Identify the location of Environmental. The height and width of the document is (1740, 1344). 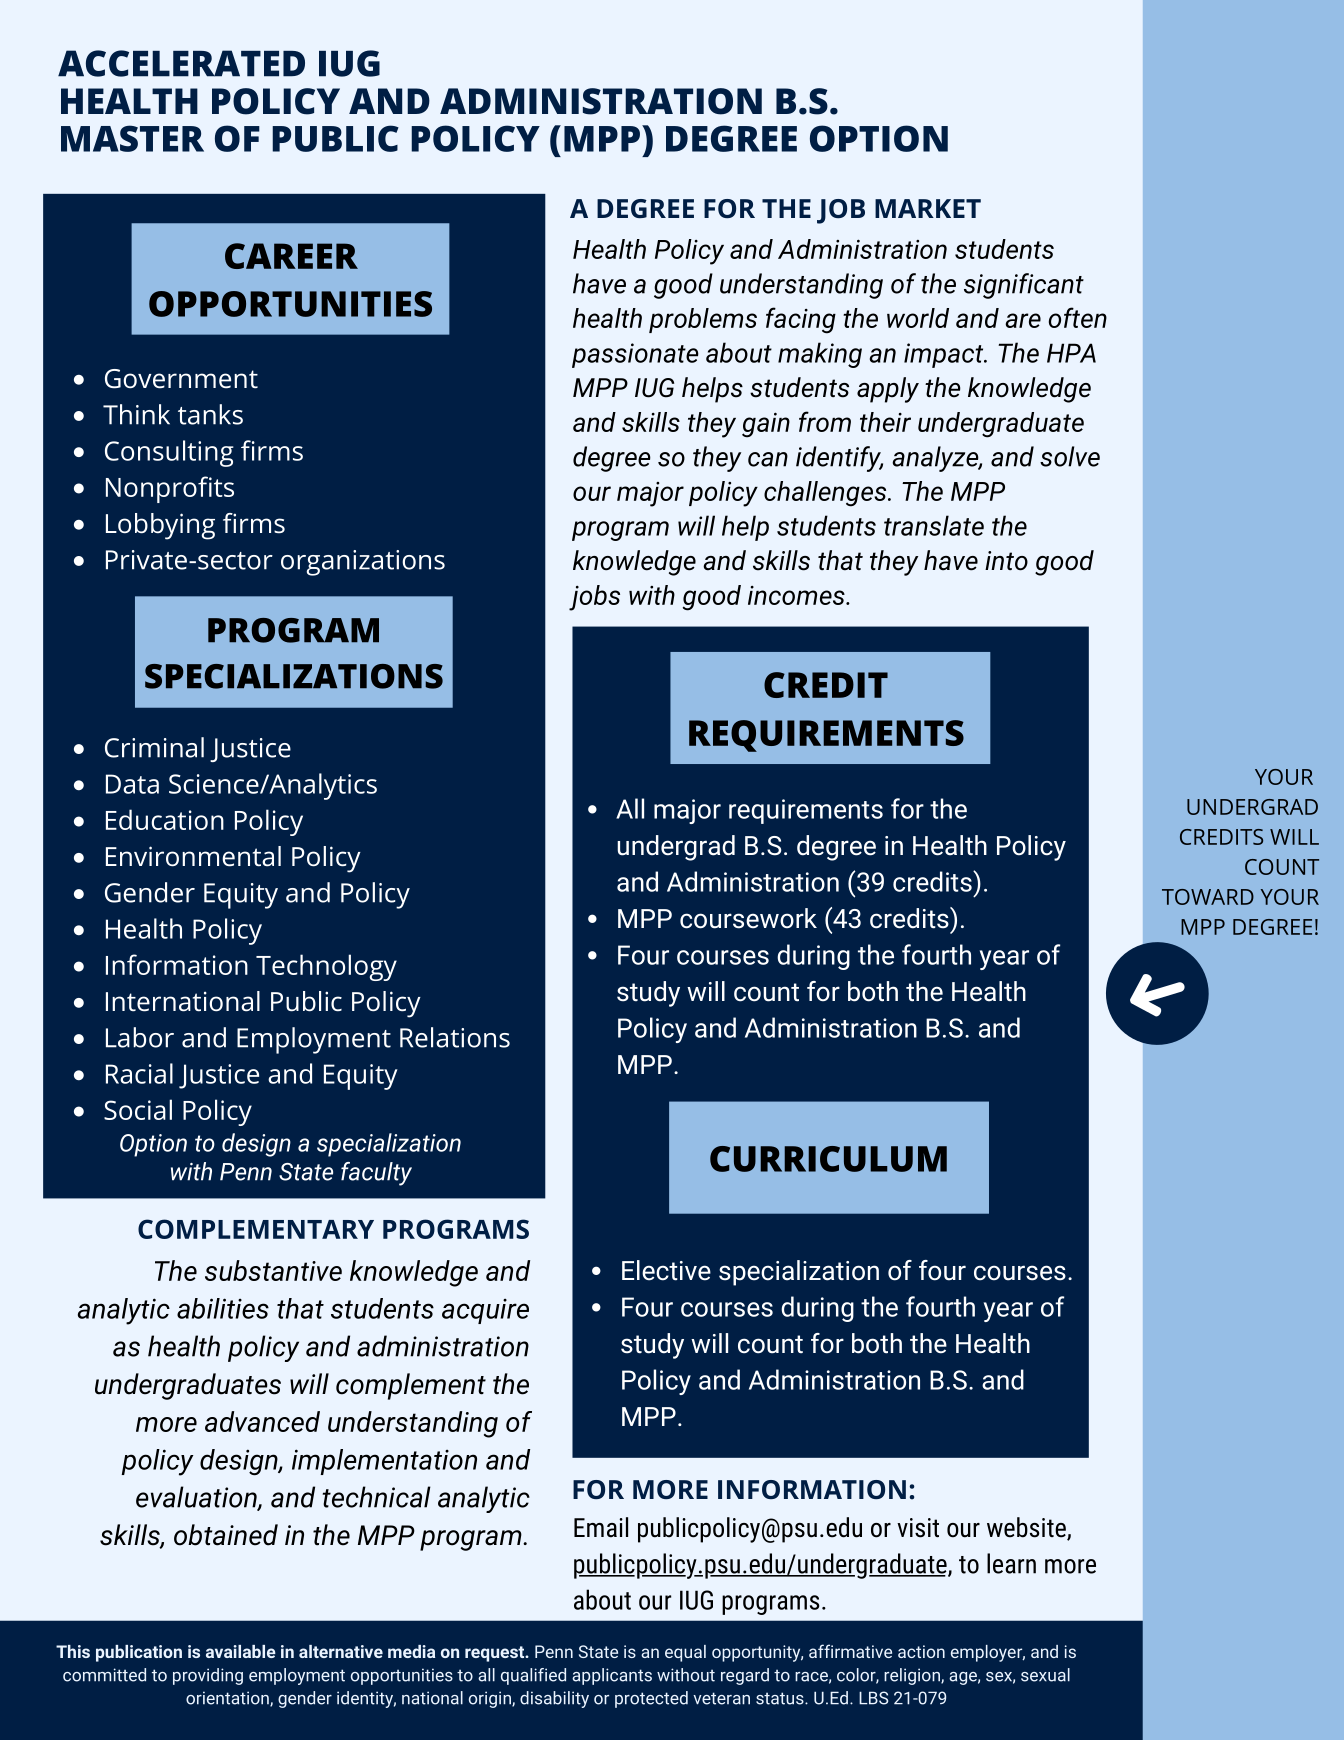
(193, 856).
